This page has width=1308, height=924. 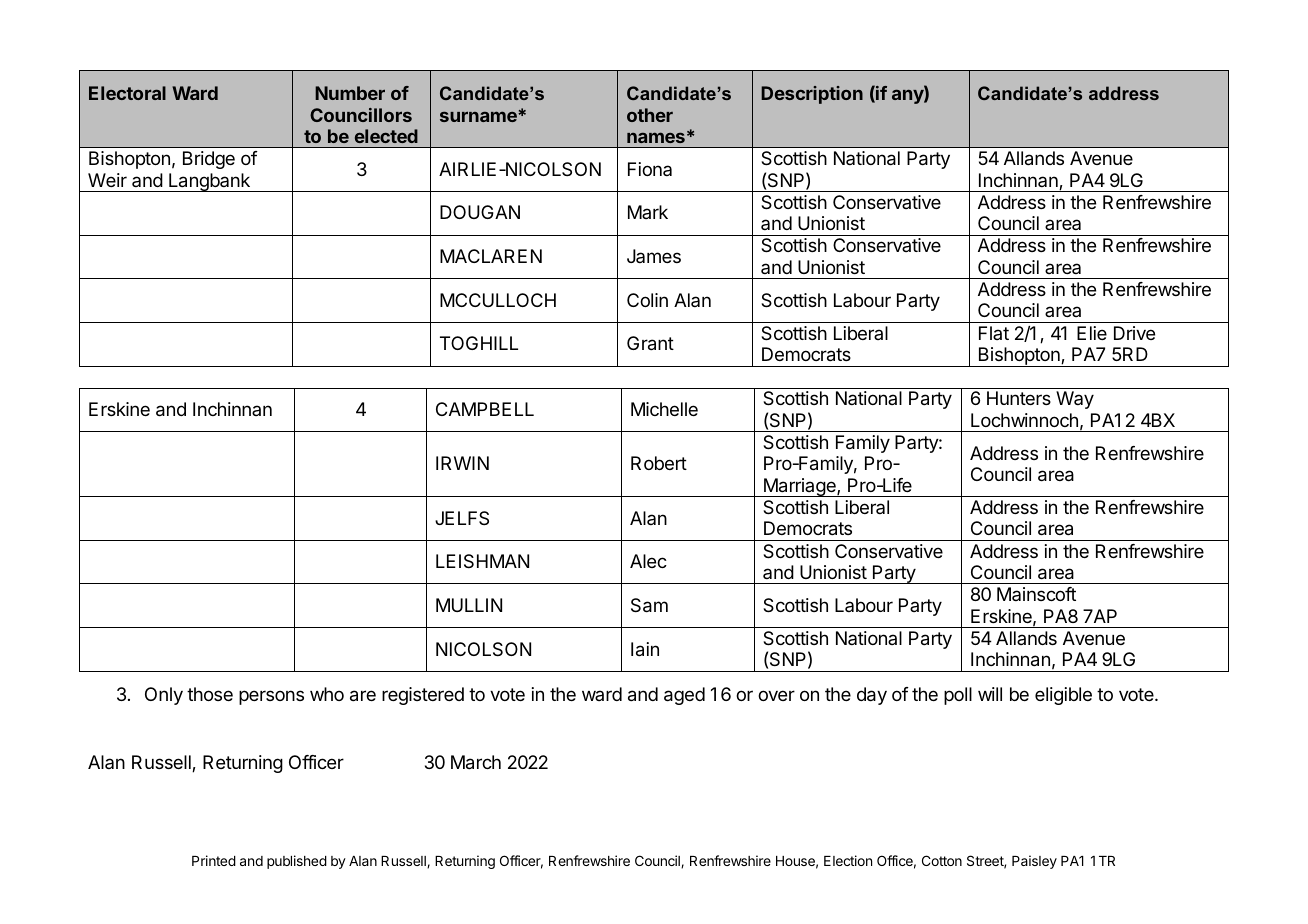 I want to click on Bridge, so click(x=209, y=160).
